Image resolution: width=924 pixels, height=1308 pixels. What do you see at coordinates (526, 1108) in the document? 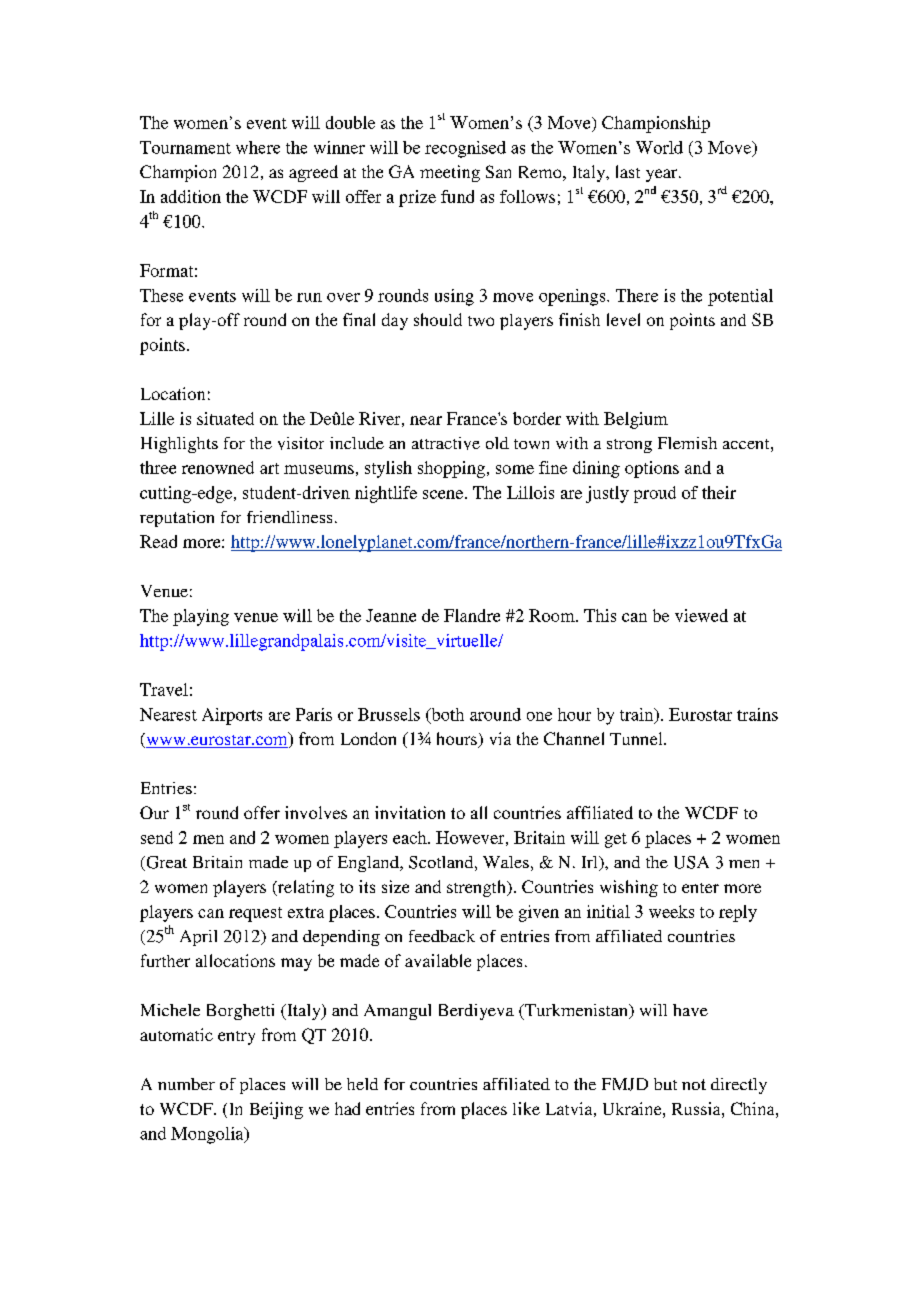
I see `like` at bounding box center [526, 1108].
